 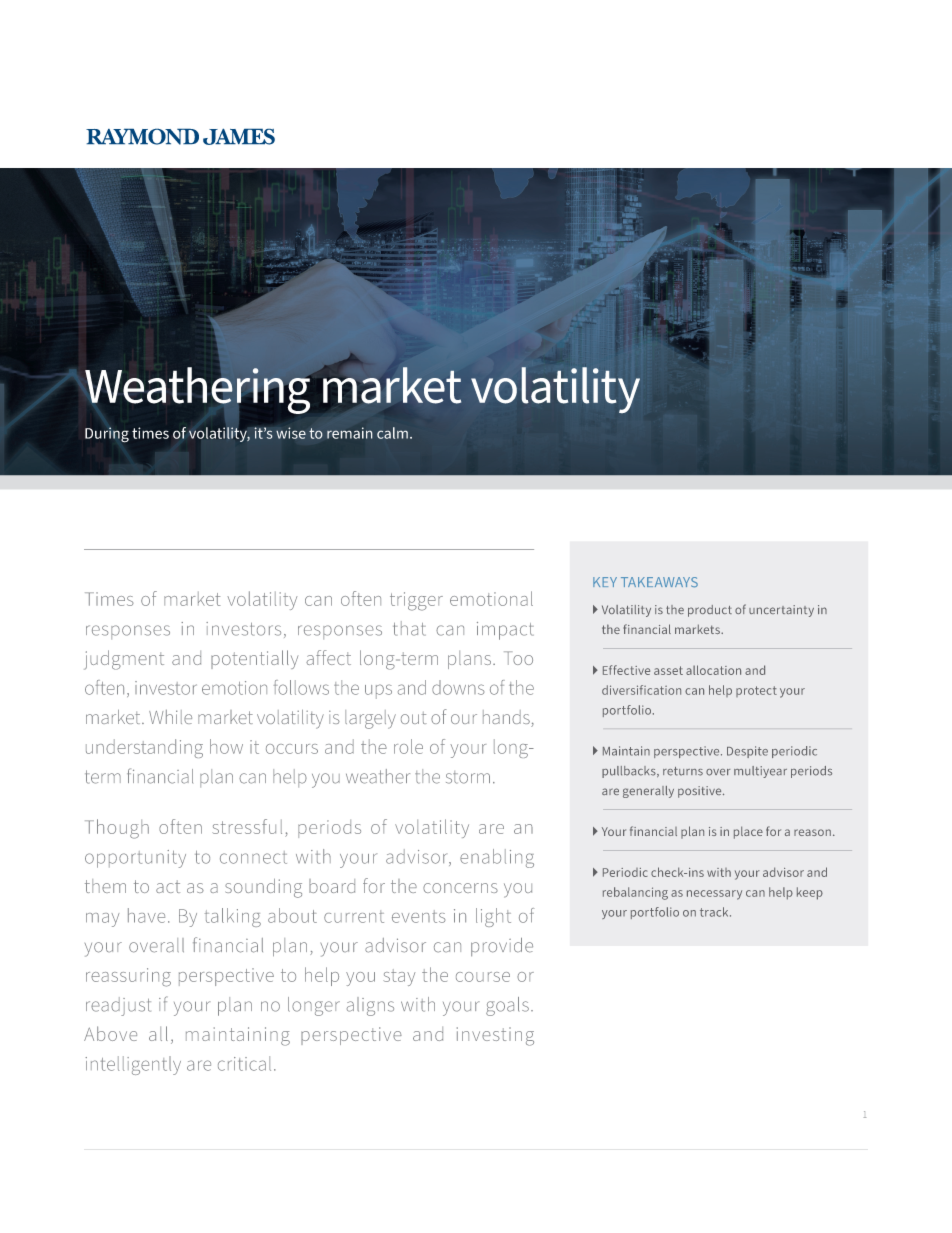 What do you see at coordinates (495, 1036) in the screenshot?
I see `investing` at bounding box center [495, 1036].
